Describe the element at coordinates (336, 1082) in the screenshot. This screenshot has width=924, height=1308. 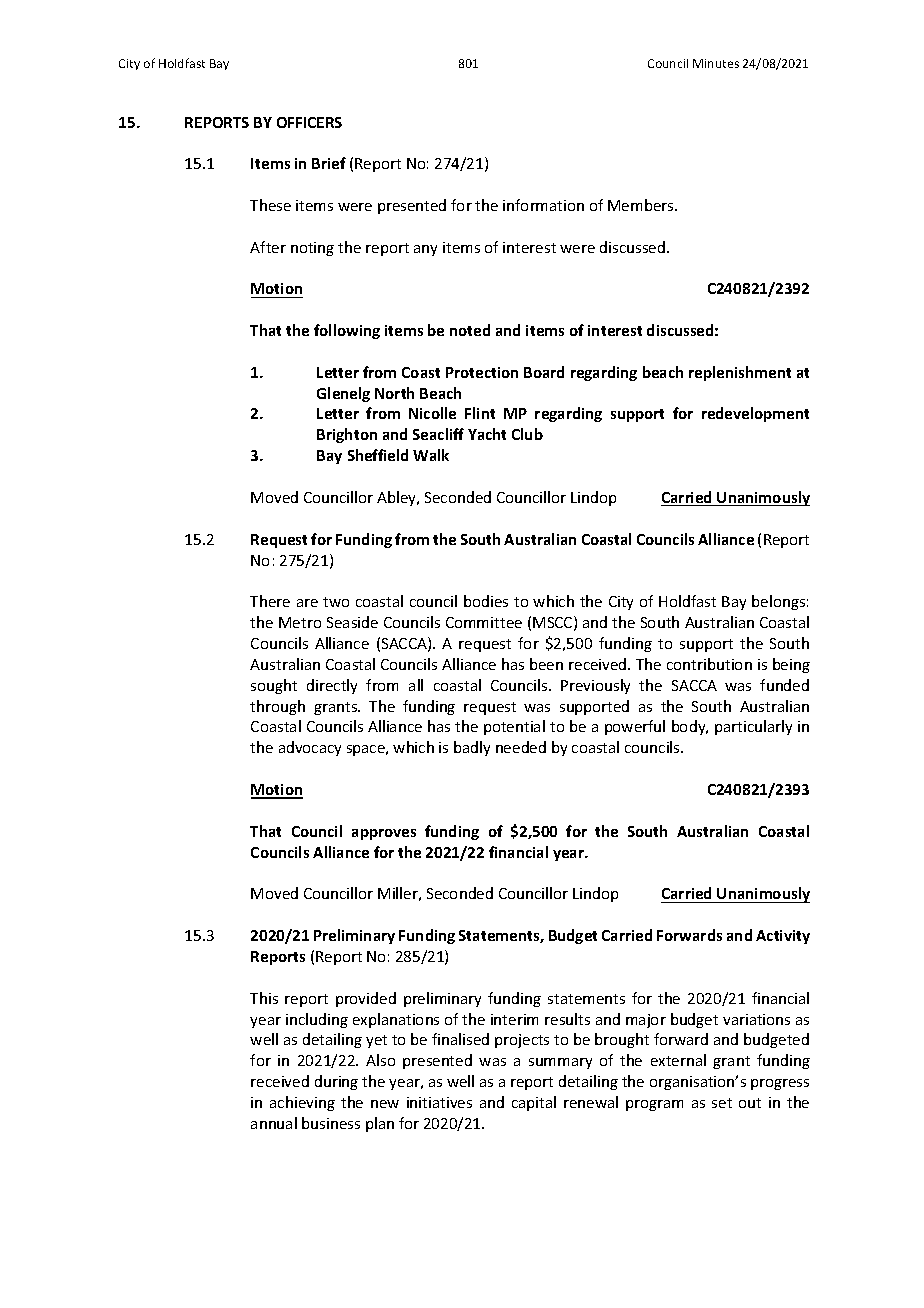
I see `during` at that location.
